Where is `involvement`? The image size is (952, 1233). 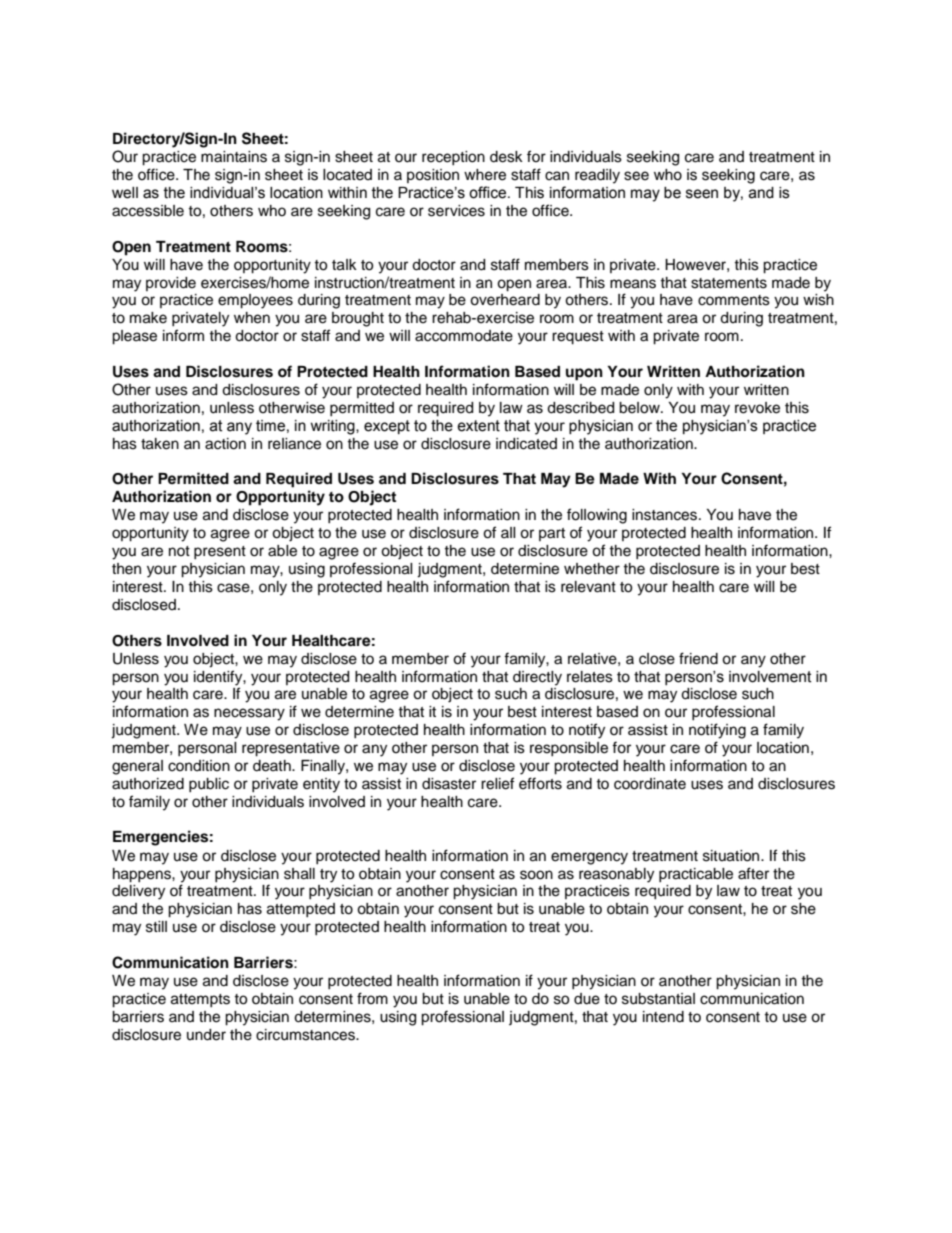
involvement is located at coordinates (770, 677).
